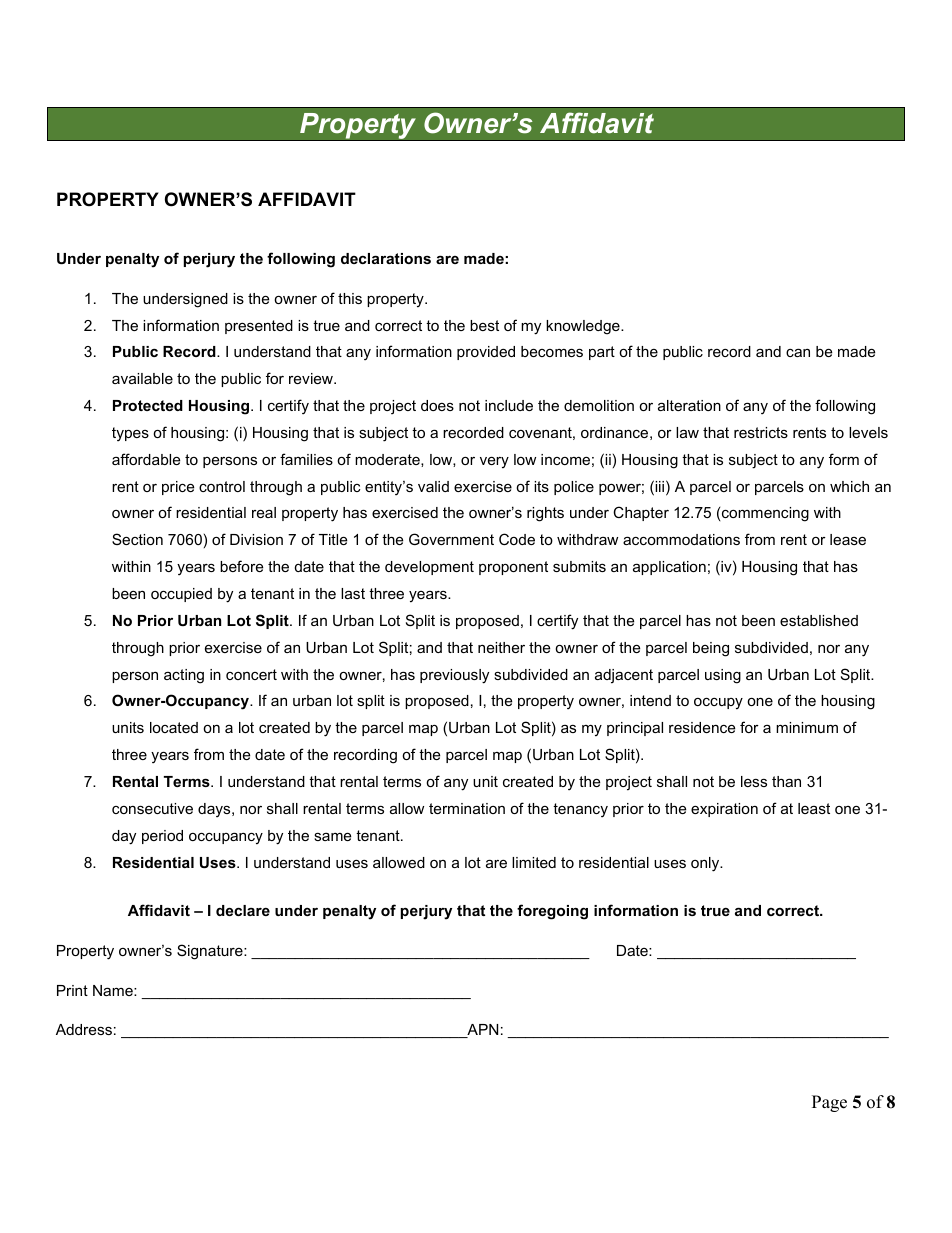  What do you see at coordinates (178, 488) in the image?
I see `price` at bounding box center [178, 488].
